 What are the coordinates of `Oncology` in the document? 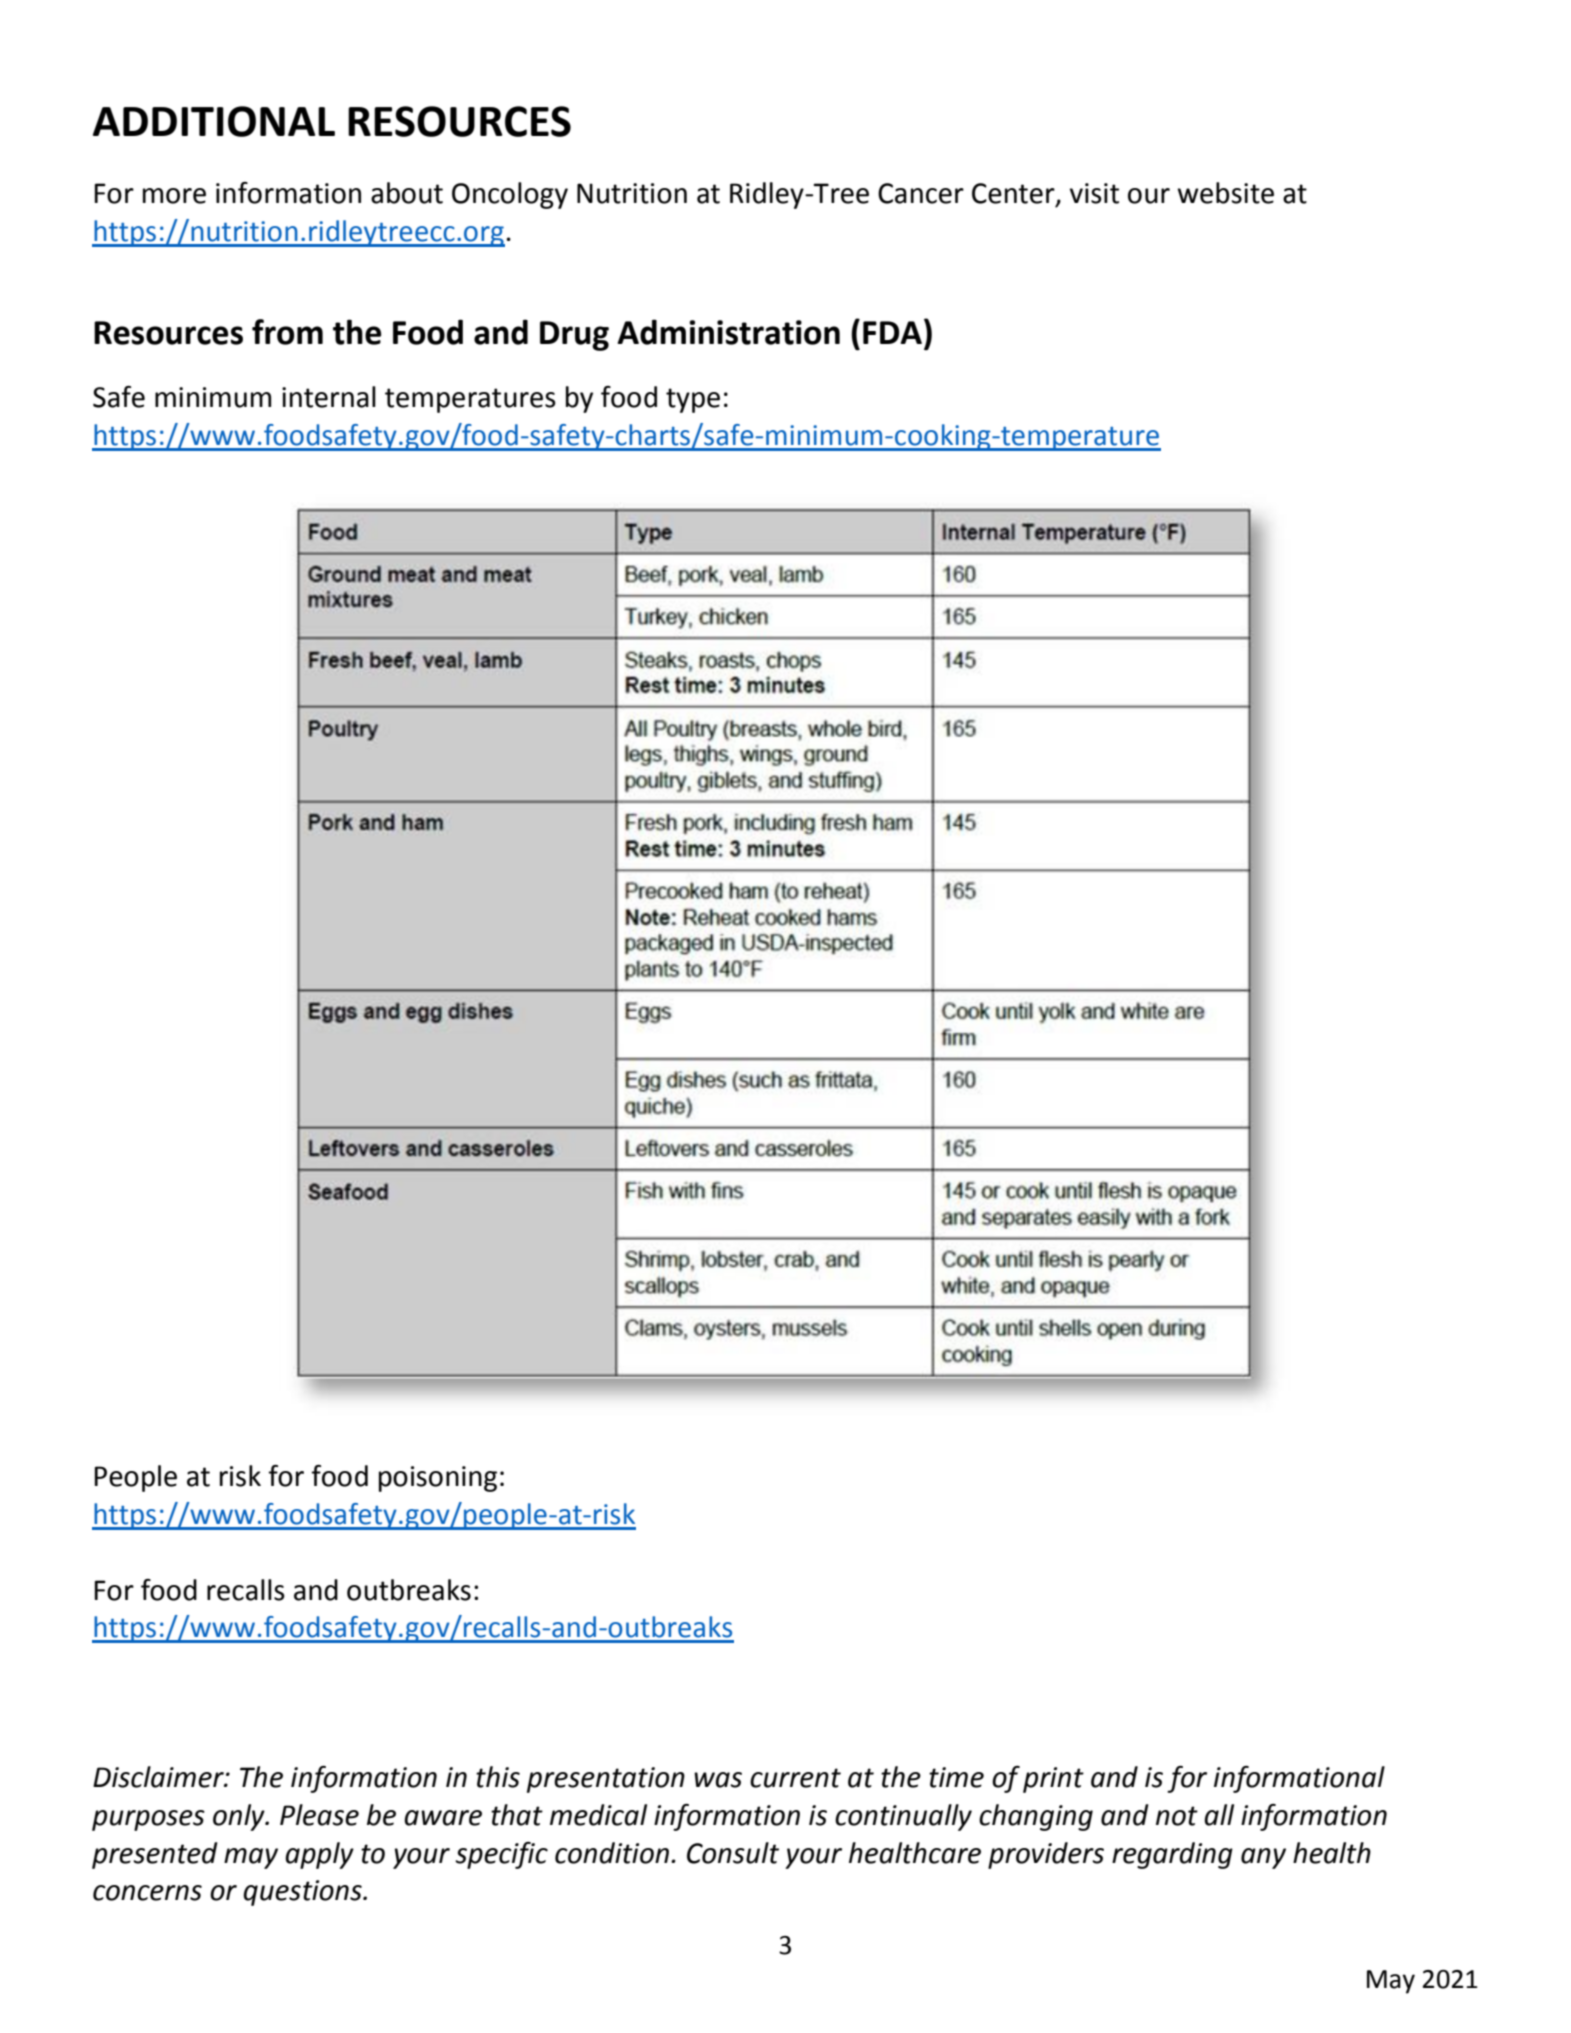 It's located at (510, 195).
